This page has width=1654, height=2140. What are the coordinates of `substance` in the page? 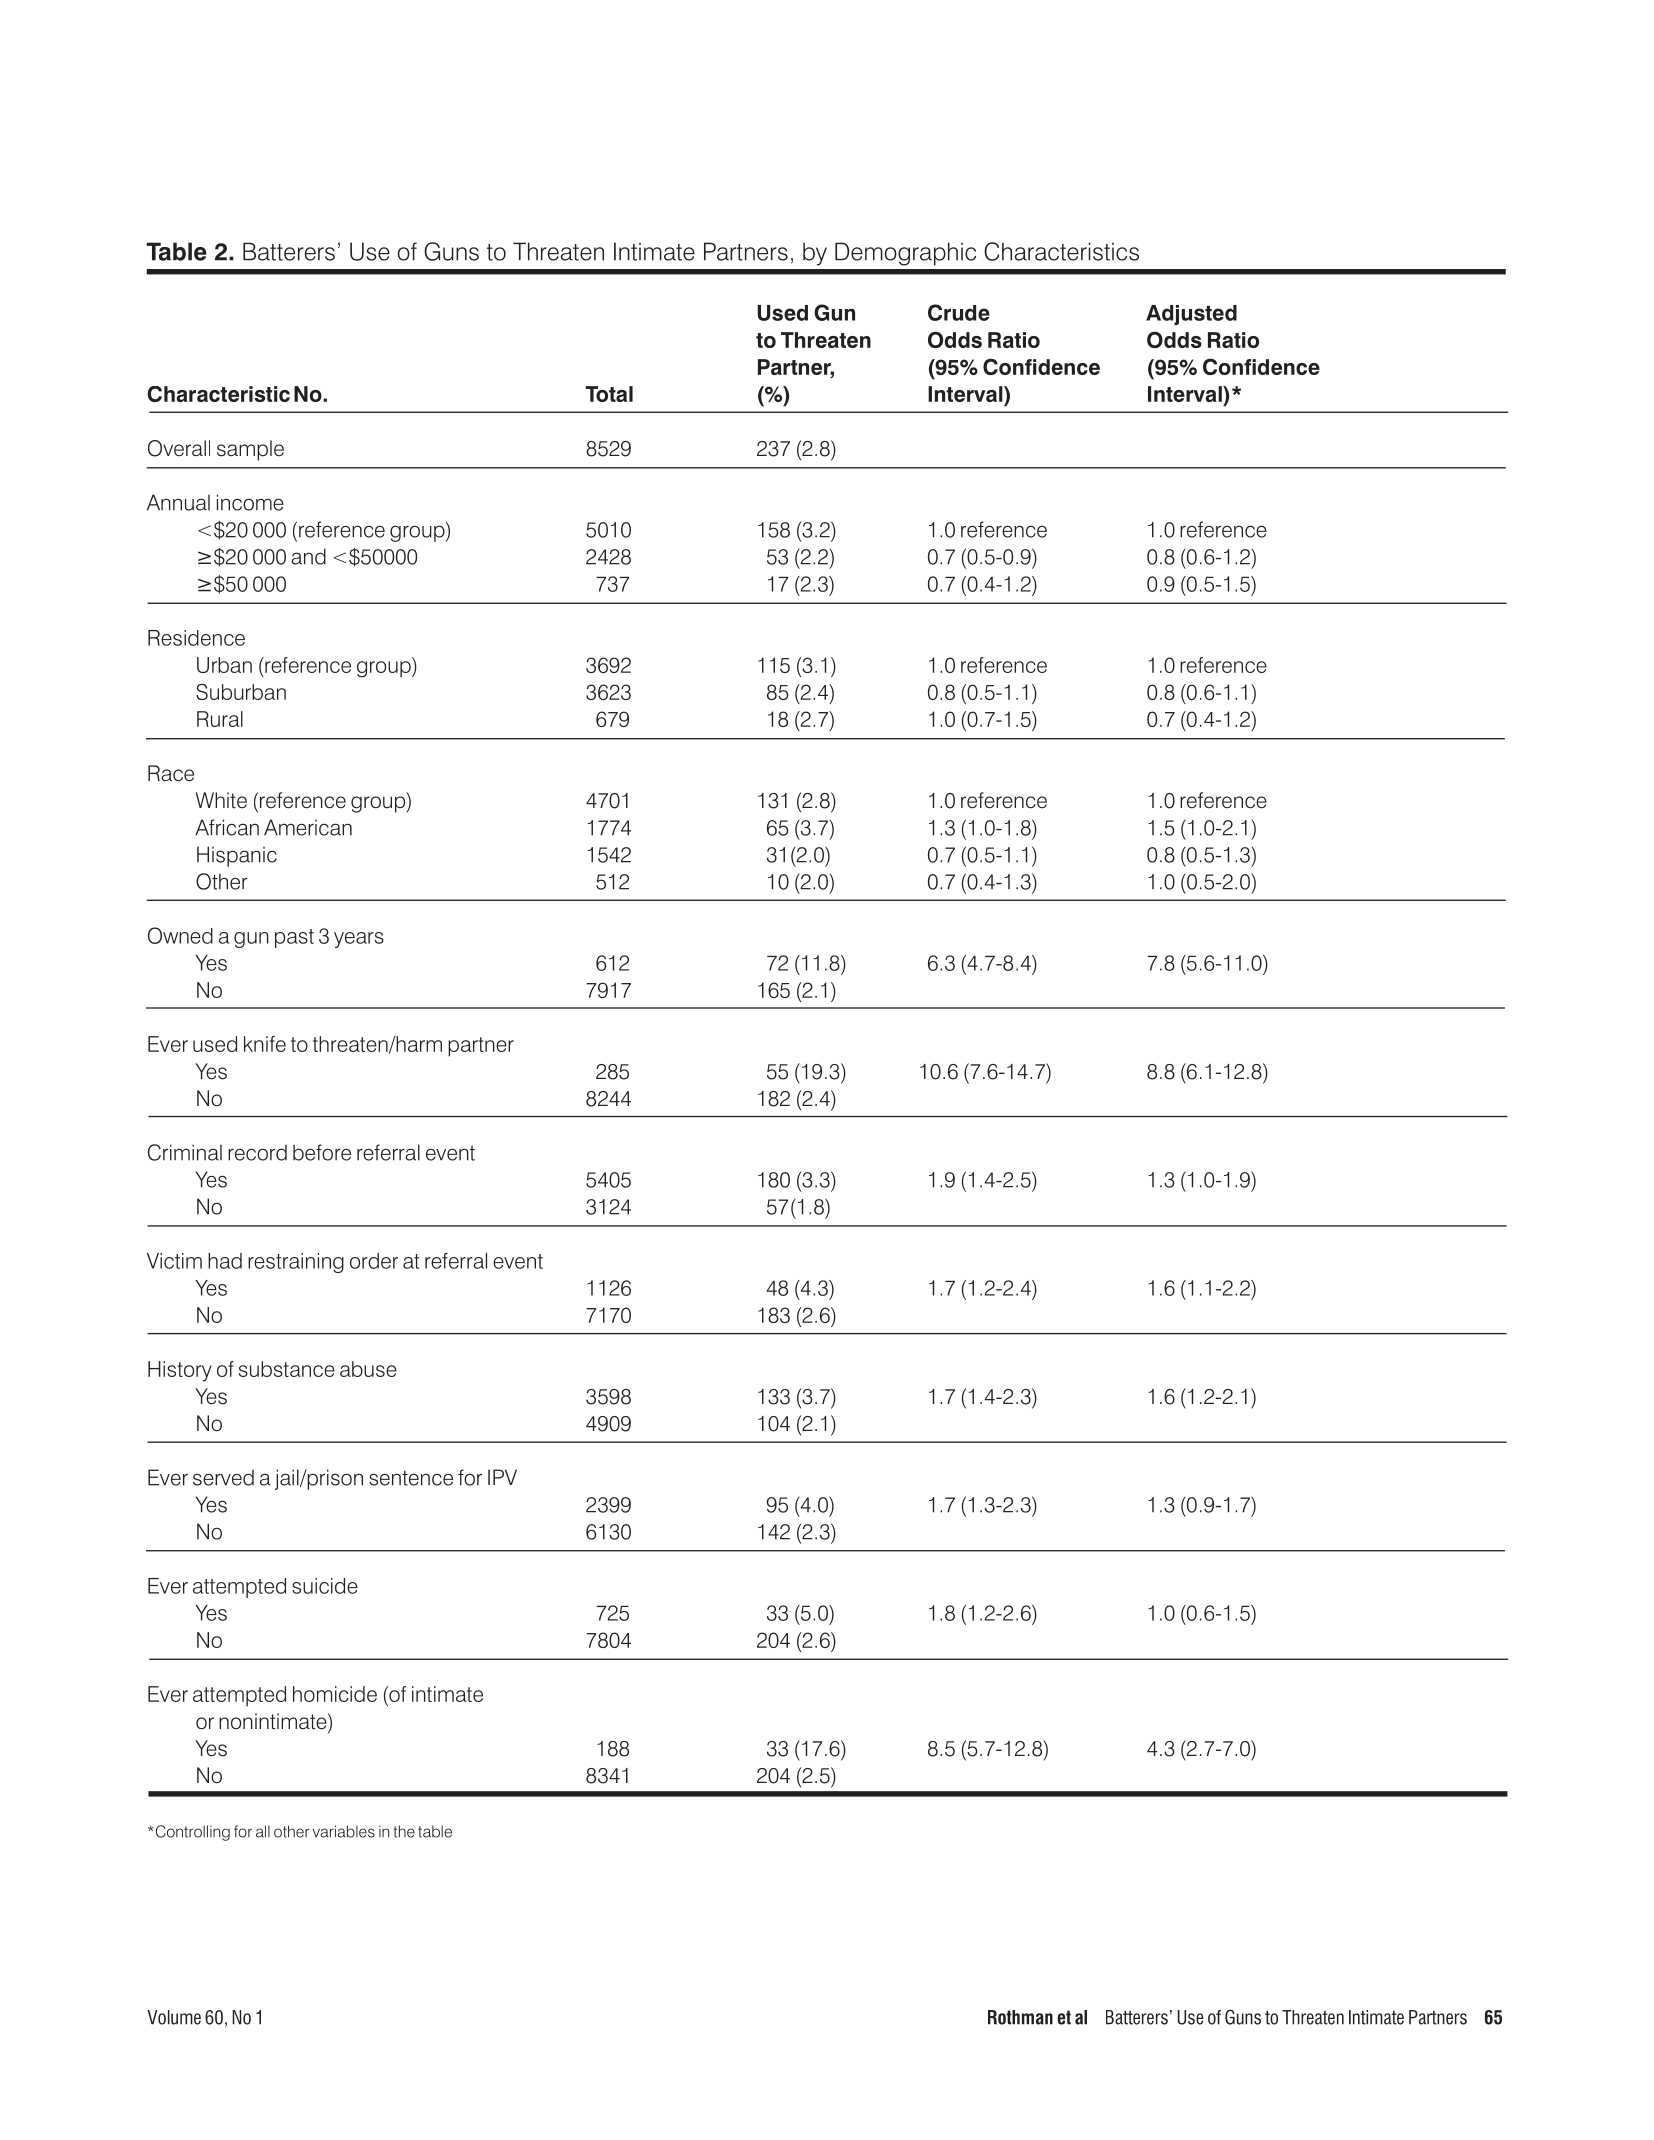 It's located at (287, 1369).
